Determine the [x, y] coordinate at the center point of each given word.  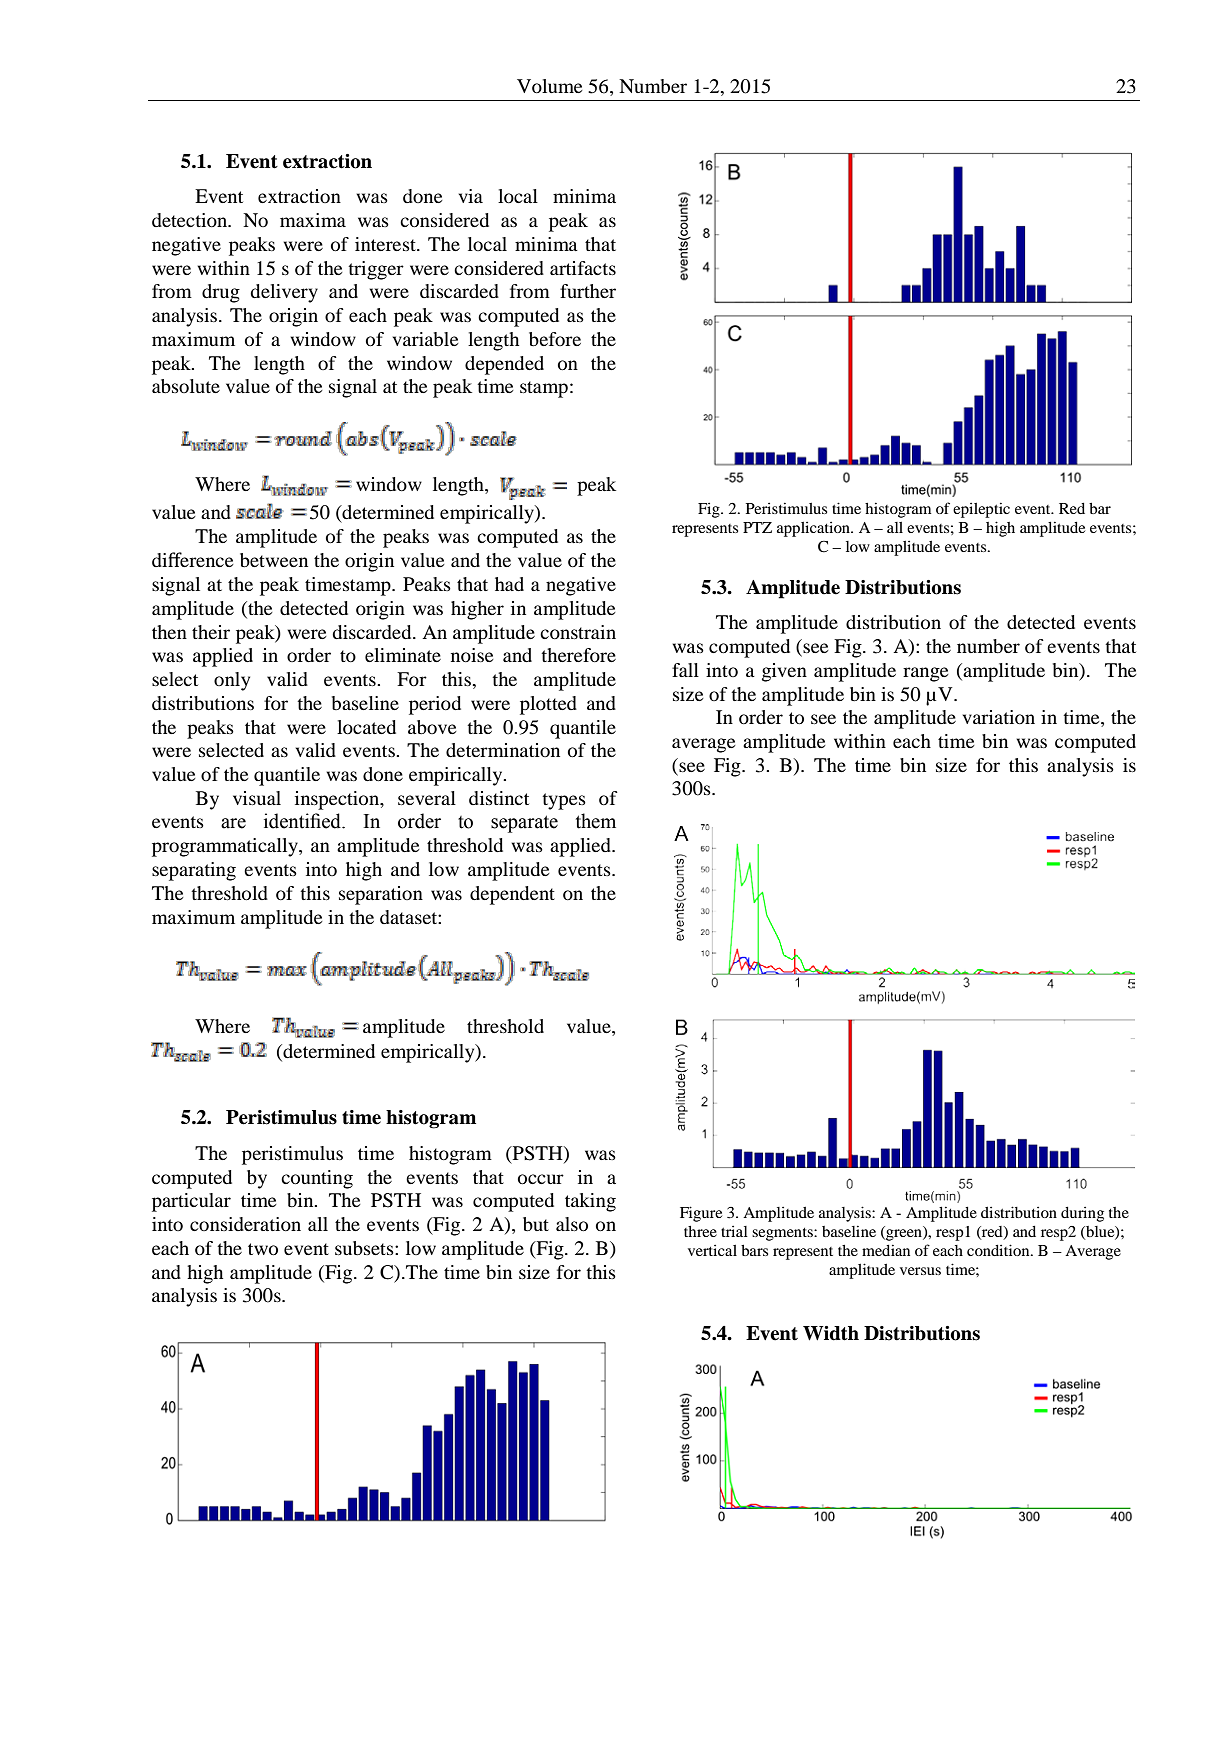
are [233, 823]
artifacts [583, 268]
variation [999, 717]
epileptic [981, 510]
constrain [578, 632]
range [925, 674]
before [555, 339]
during [1082, 1214]
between [274, 560]
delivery [284, 293]
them [596, 821]
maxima [313, 220]
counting [317, 1179]
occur [541, 1179]
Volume [549, 86]
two [263, 1249]
